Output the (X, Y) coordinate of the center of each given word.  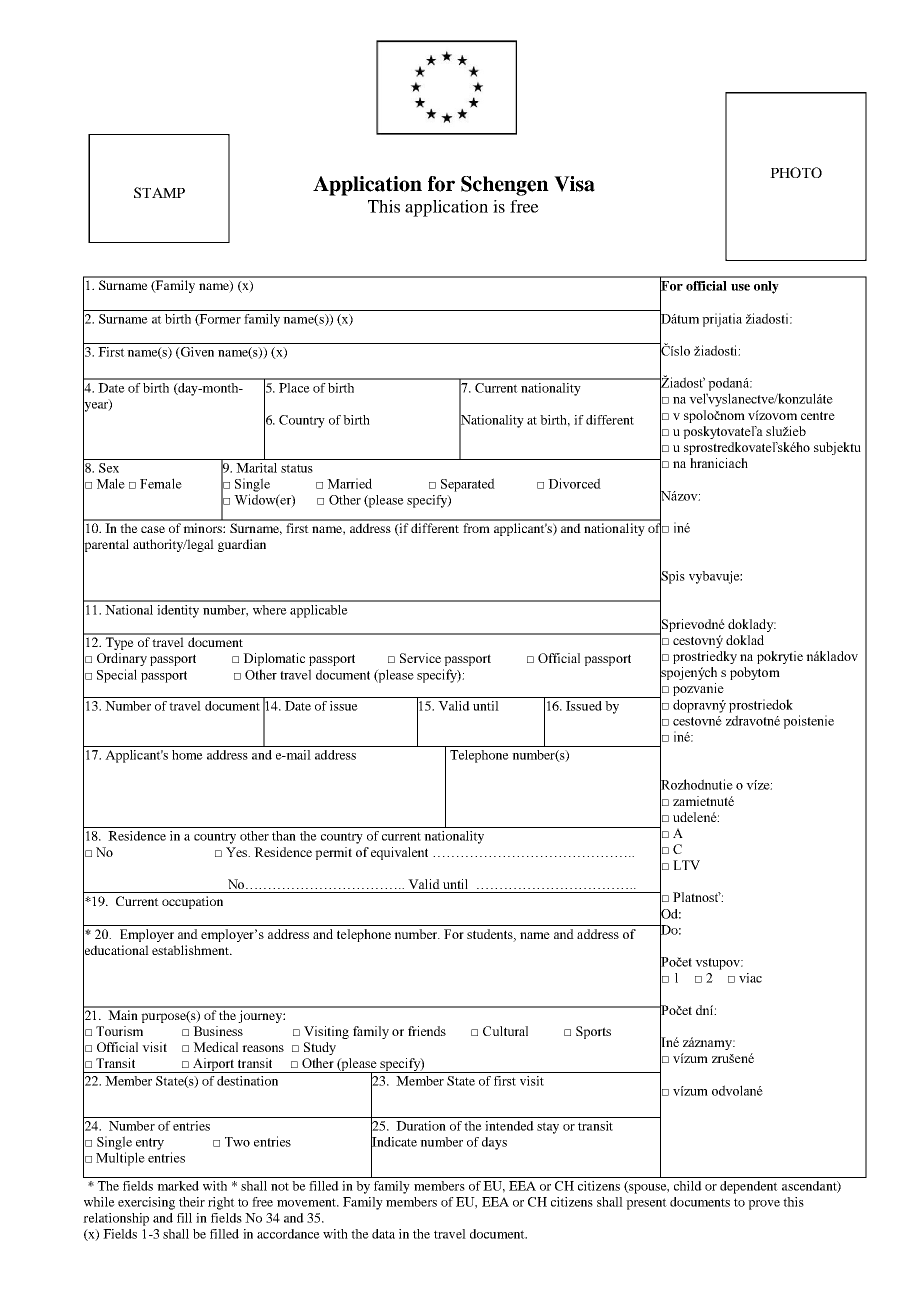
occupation (192, 902)
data (383, 1234)
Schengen (505, 186)
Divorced (574, 483)
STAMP (159, 192)
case (153, 529)
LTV (686, 865)
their (192, 1202)
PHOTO (796, 172)
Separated (468, 485)
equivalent (399, 853)
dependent (749, 1187)
